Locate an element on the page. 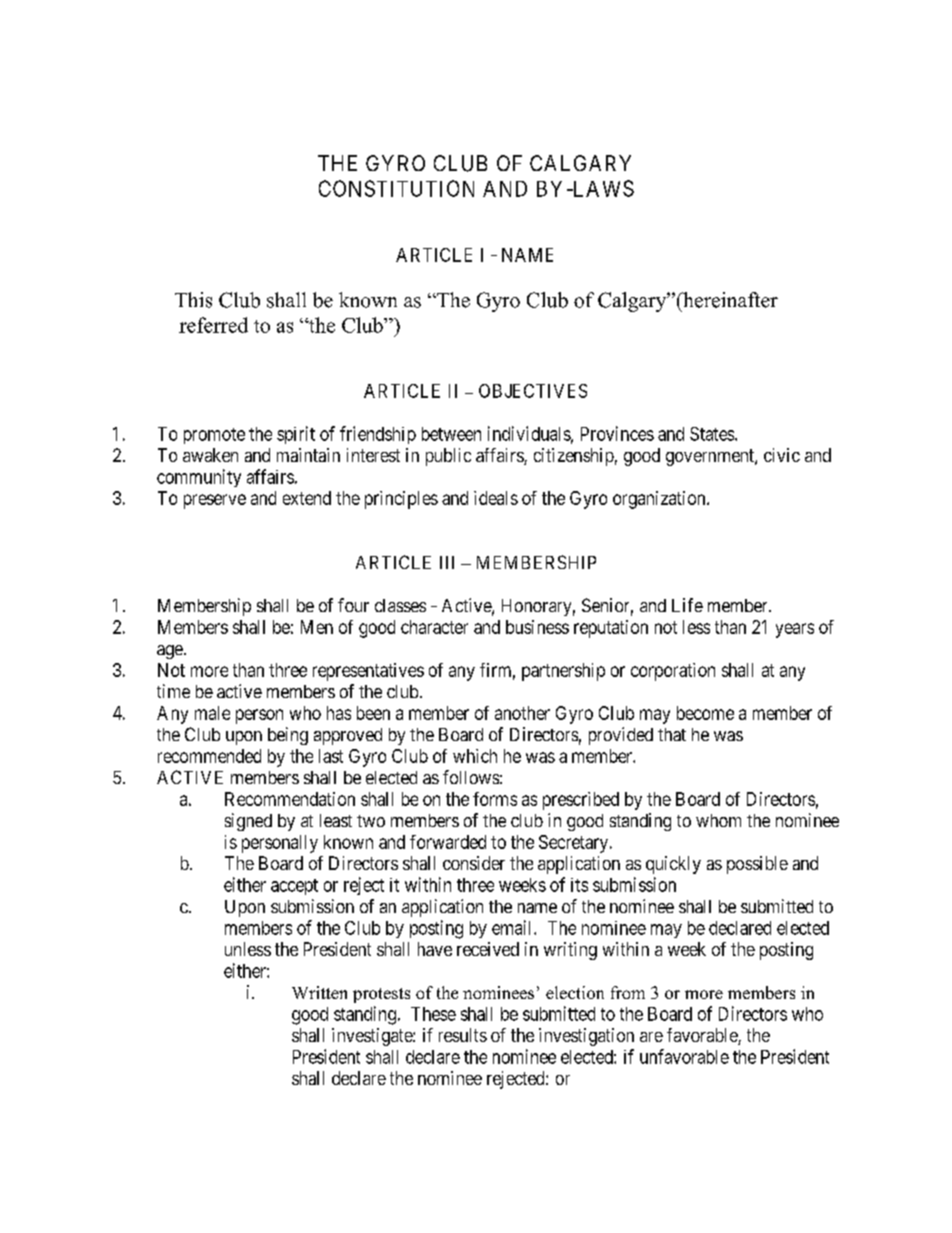  results is located at coordinates (463, 1035).
